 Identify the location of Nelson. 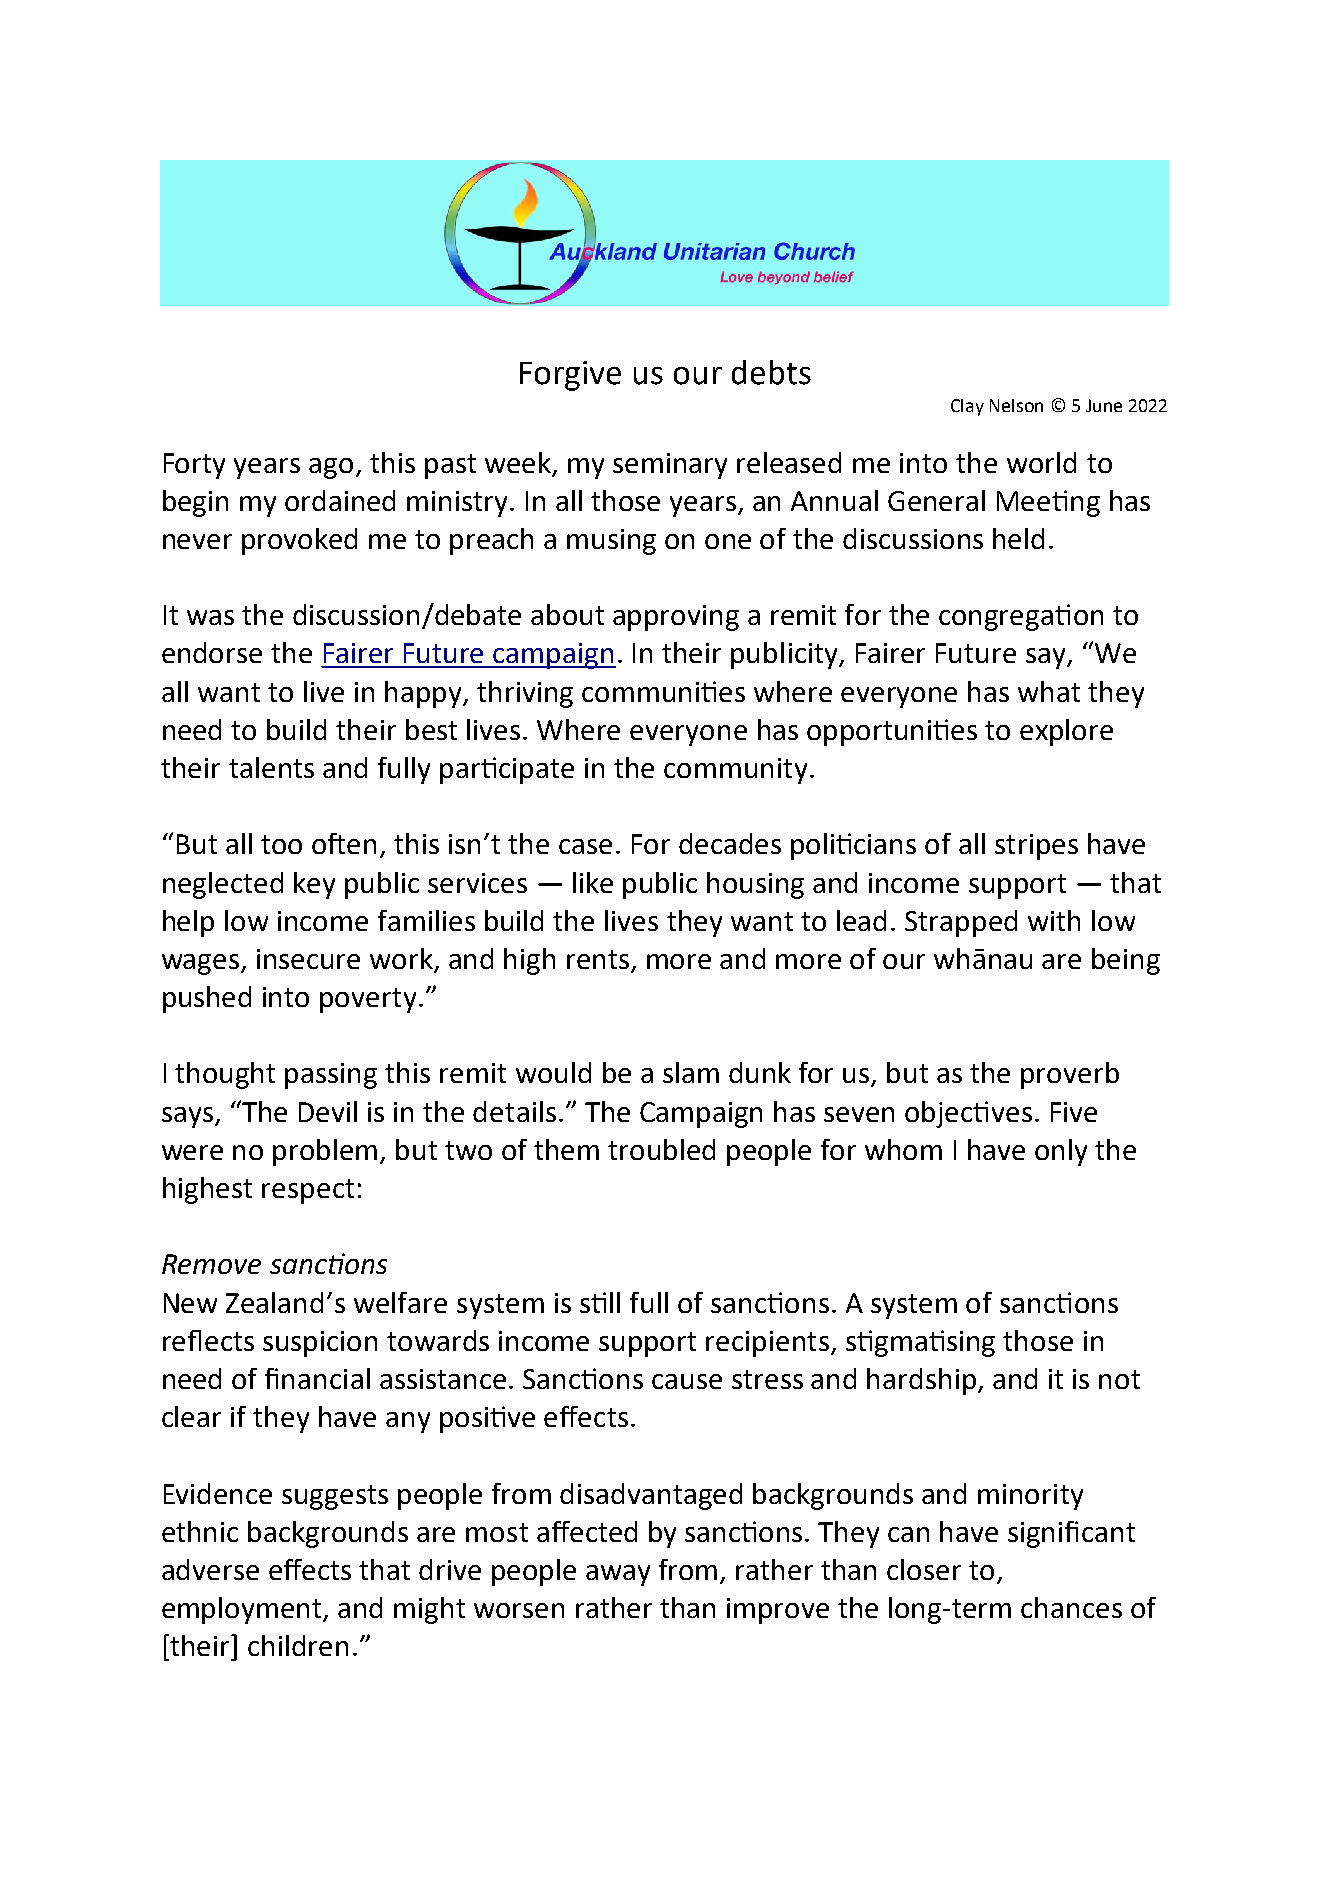
(1016, 405).
